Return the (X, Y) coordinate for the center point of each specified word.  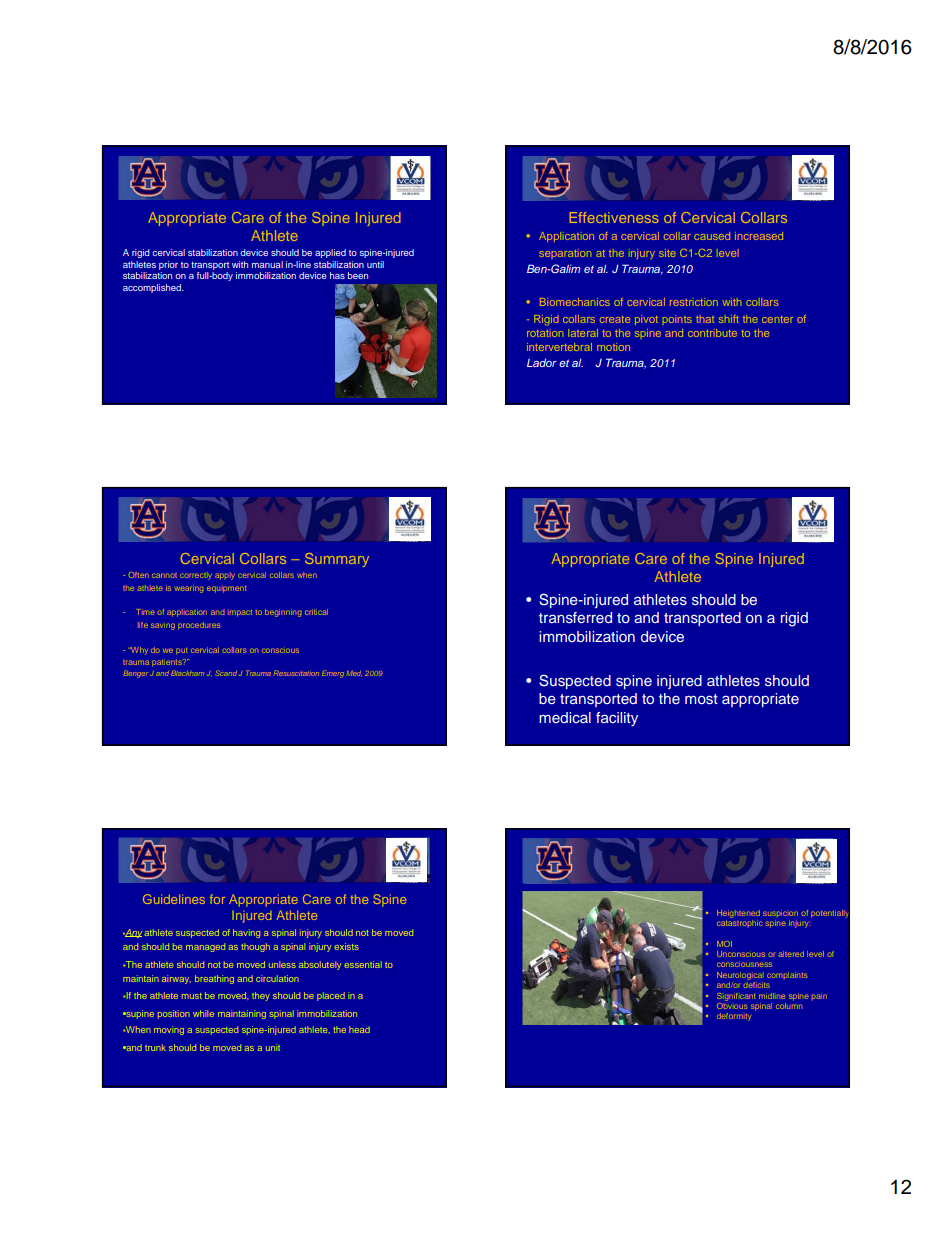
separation (565, 254)
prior (168, 265)
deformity (734, 1017)
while (203, 1013)
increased (759, 236)
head (359, 1029)
